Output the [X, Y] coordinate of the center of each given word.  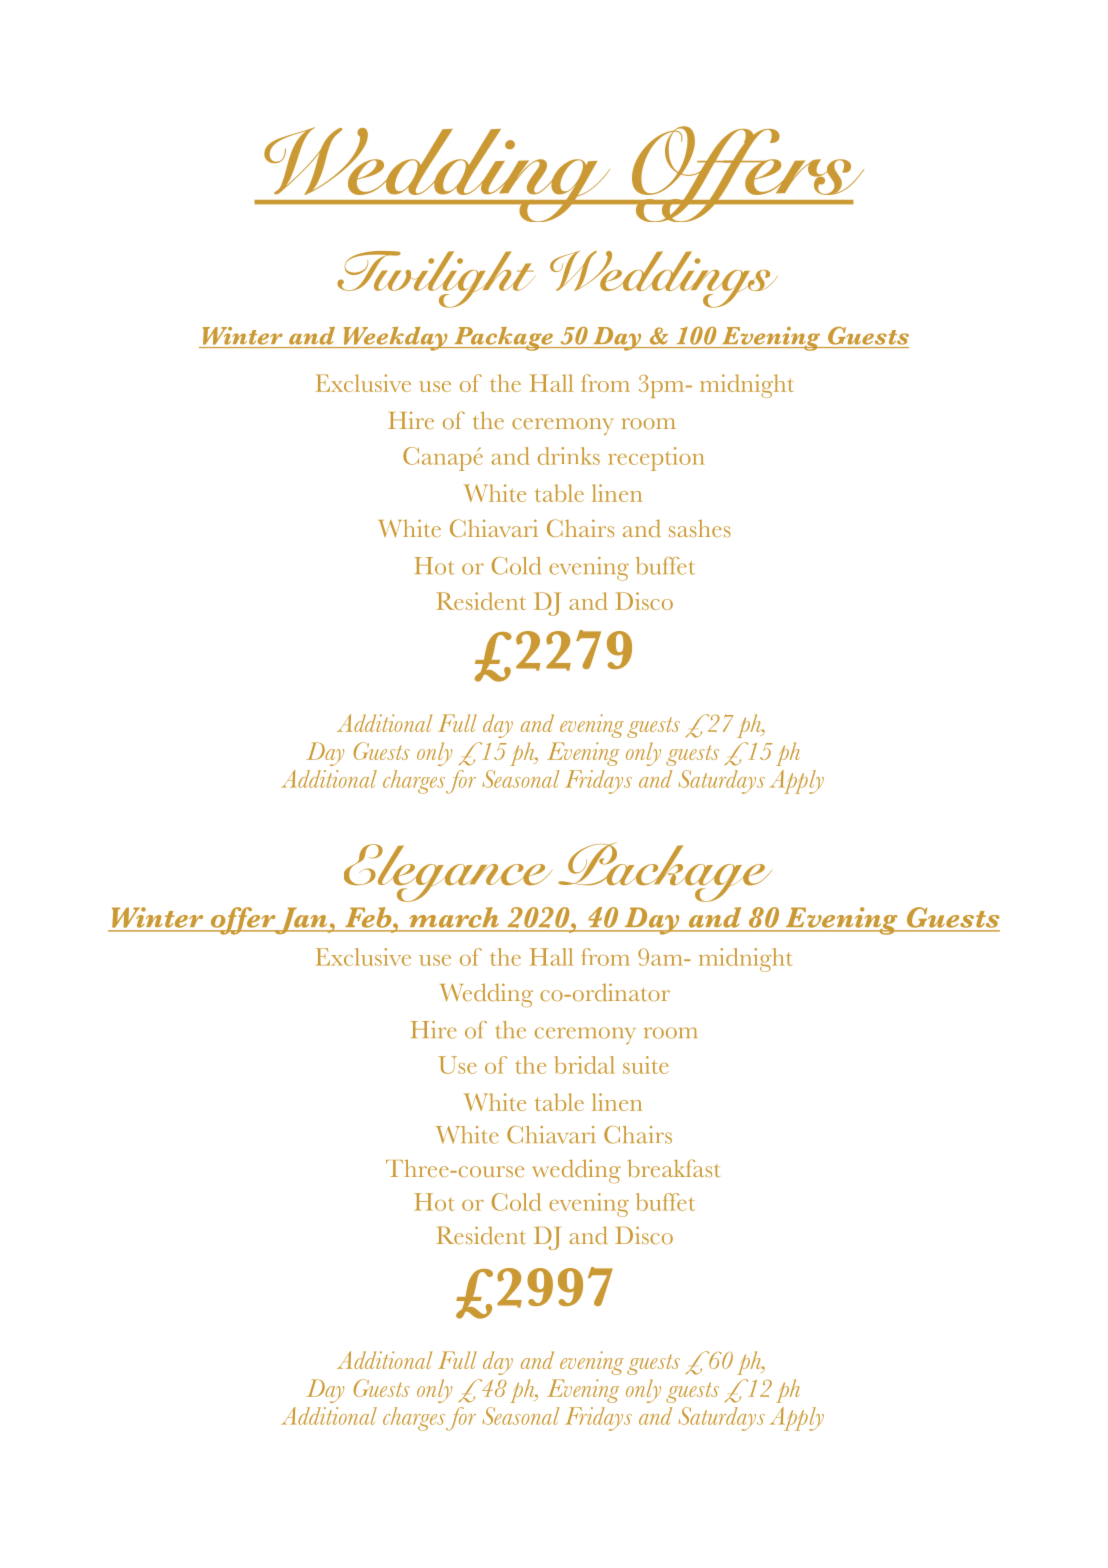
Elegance [448, 873]
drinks [569, 456]
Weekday [395, 339]
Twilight [436, 279]
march [454, 917]
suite [646, 1065]
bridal [584, 1065]
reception [656, 459]
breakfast [673, 1168]
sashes [700, 528]
